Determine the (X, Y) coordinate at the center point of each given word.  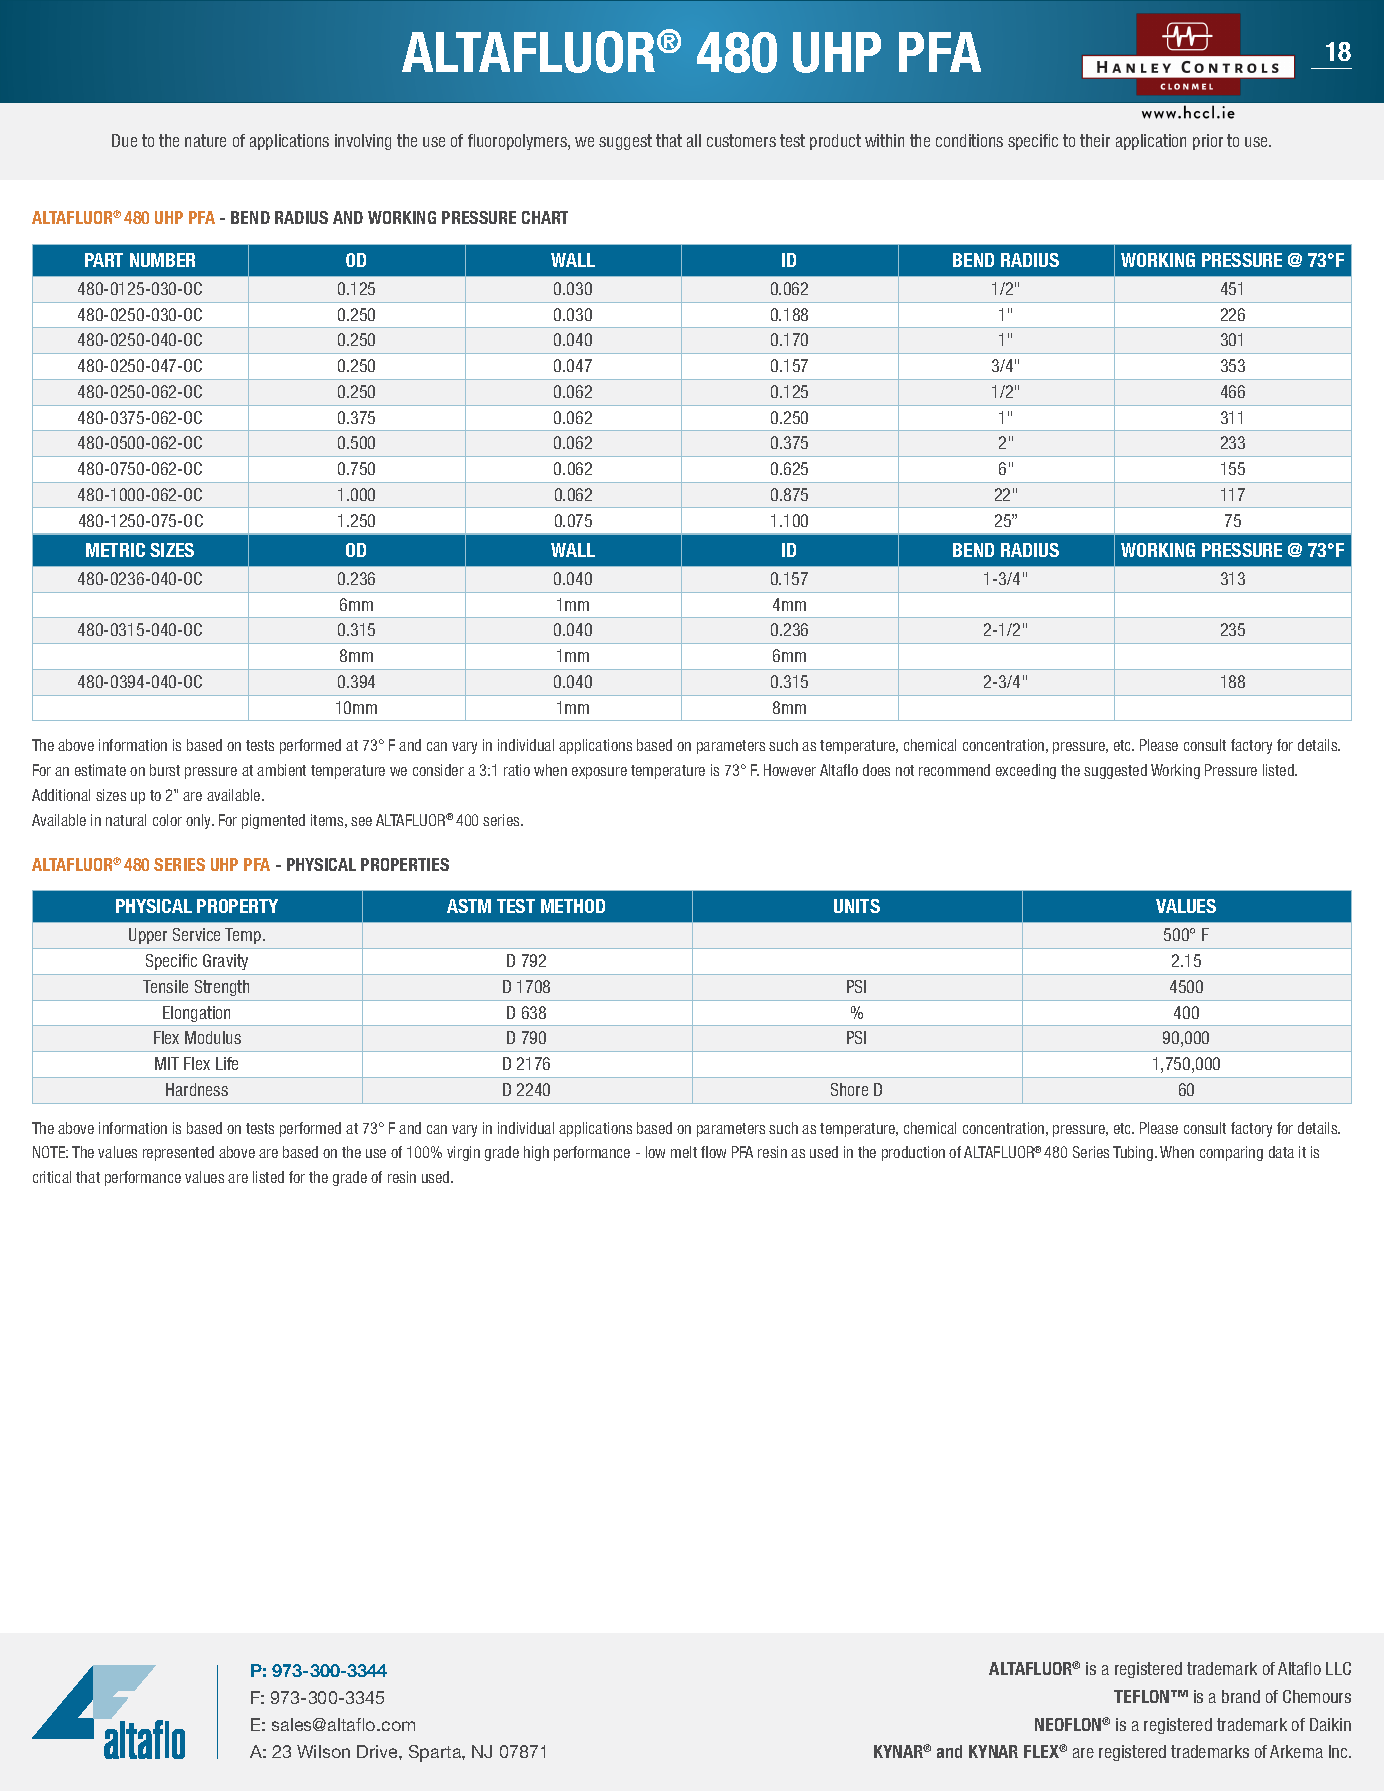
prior (1208, 142)
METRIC (115, 550)
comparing (1231, 1153)
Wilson (323, 1751)
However (790, 770)
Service (196, 934)
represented (178, 1153)
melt (684, 1152)
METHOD (573, 906)
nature (205, 140)
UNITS (857, 906)
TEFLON (1143, 1696)
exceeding (1026, 771)
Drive (378, 1751)
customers (741, 140)
